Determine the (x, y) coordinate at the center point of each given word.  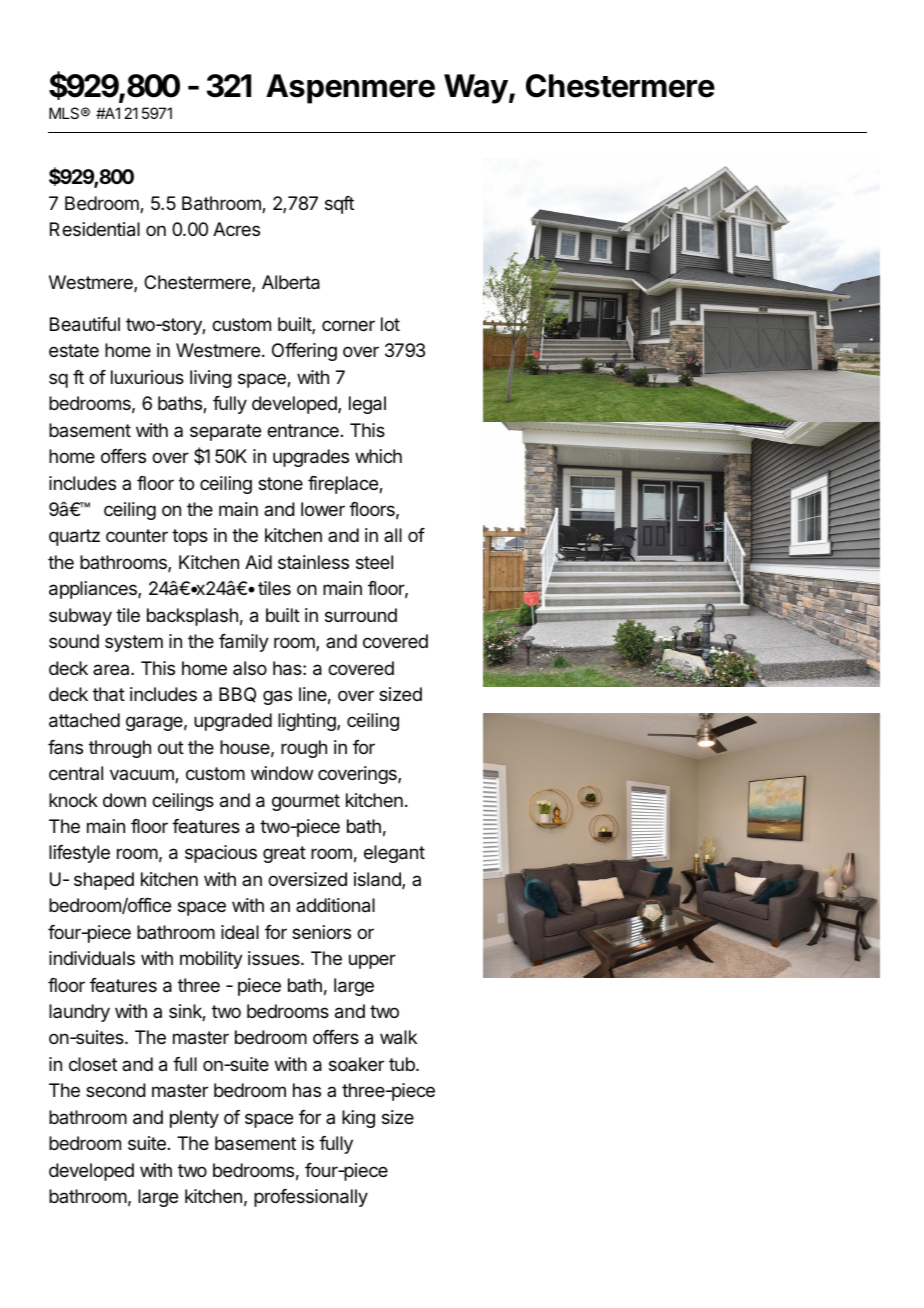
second (116, 1090)
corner (348, 325)
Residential (95, 229)
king (358, 1119)
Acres (236, 229)
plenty (194, 1119)
